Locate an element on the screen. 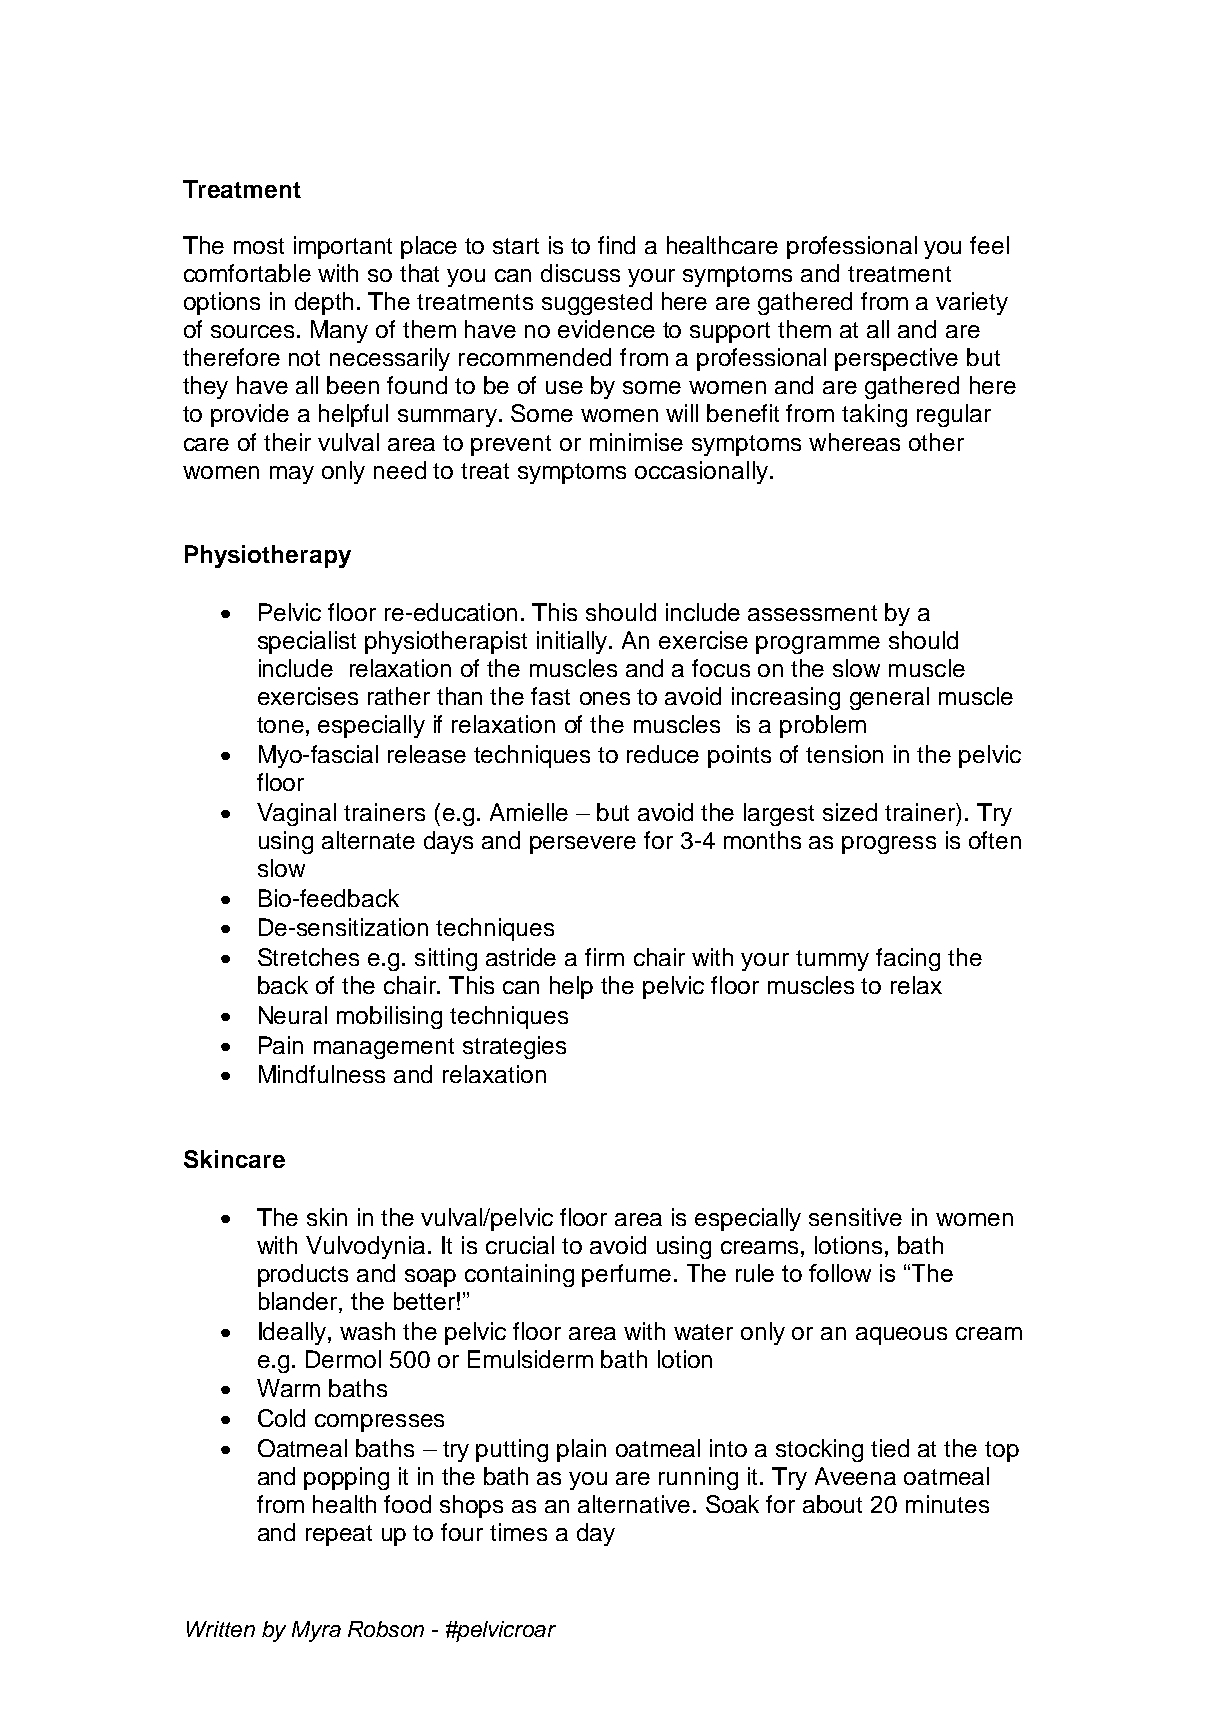  ones is located at coordinates (605, 698).
